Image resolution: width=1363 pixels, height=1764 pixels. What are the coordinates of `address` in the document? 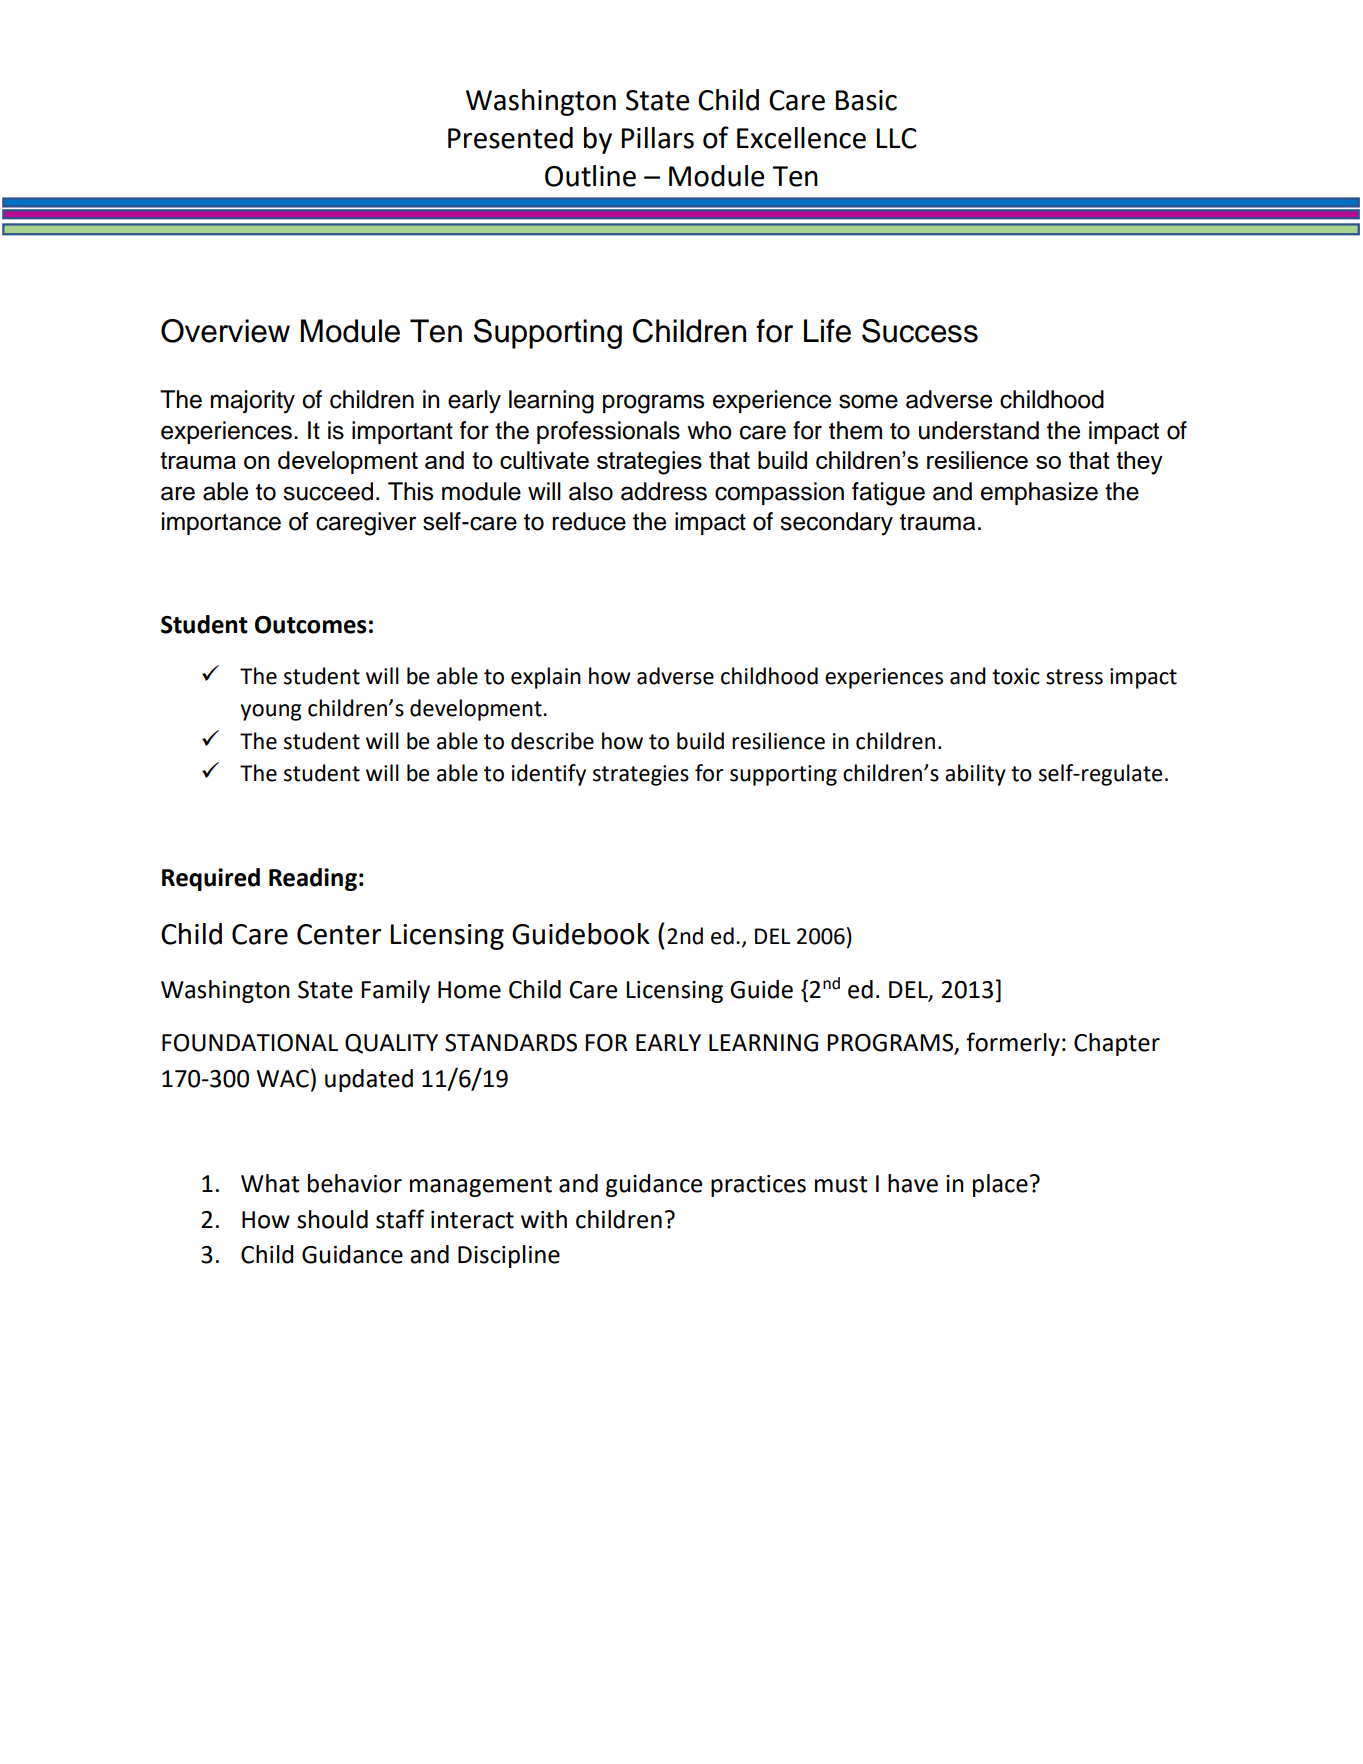 It's located at (664, 491).
